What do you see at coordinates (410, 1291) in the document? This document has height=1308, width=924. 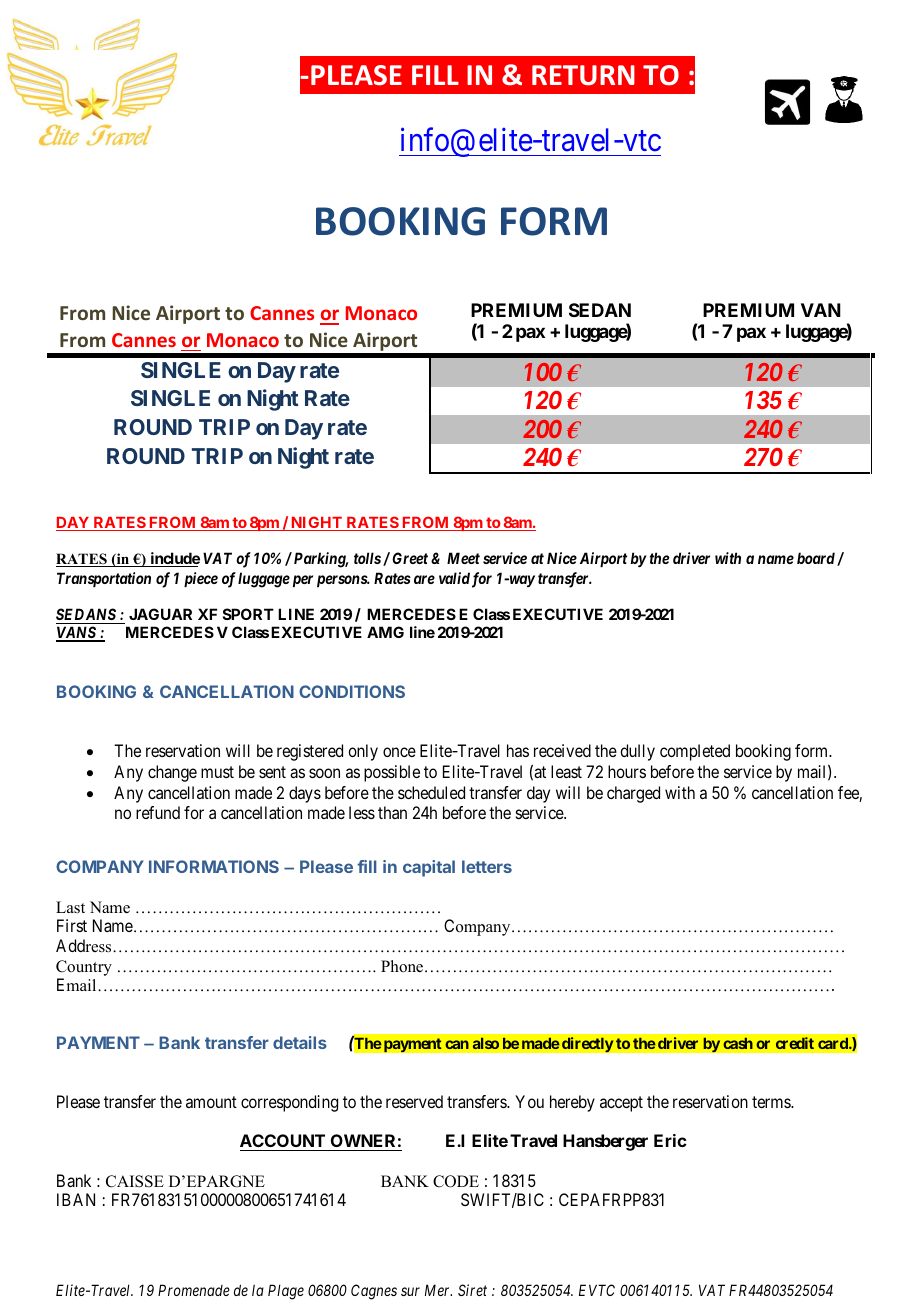 I see `sur` at bounding box center [410, 1291].
